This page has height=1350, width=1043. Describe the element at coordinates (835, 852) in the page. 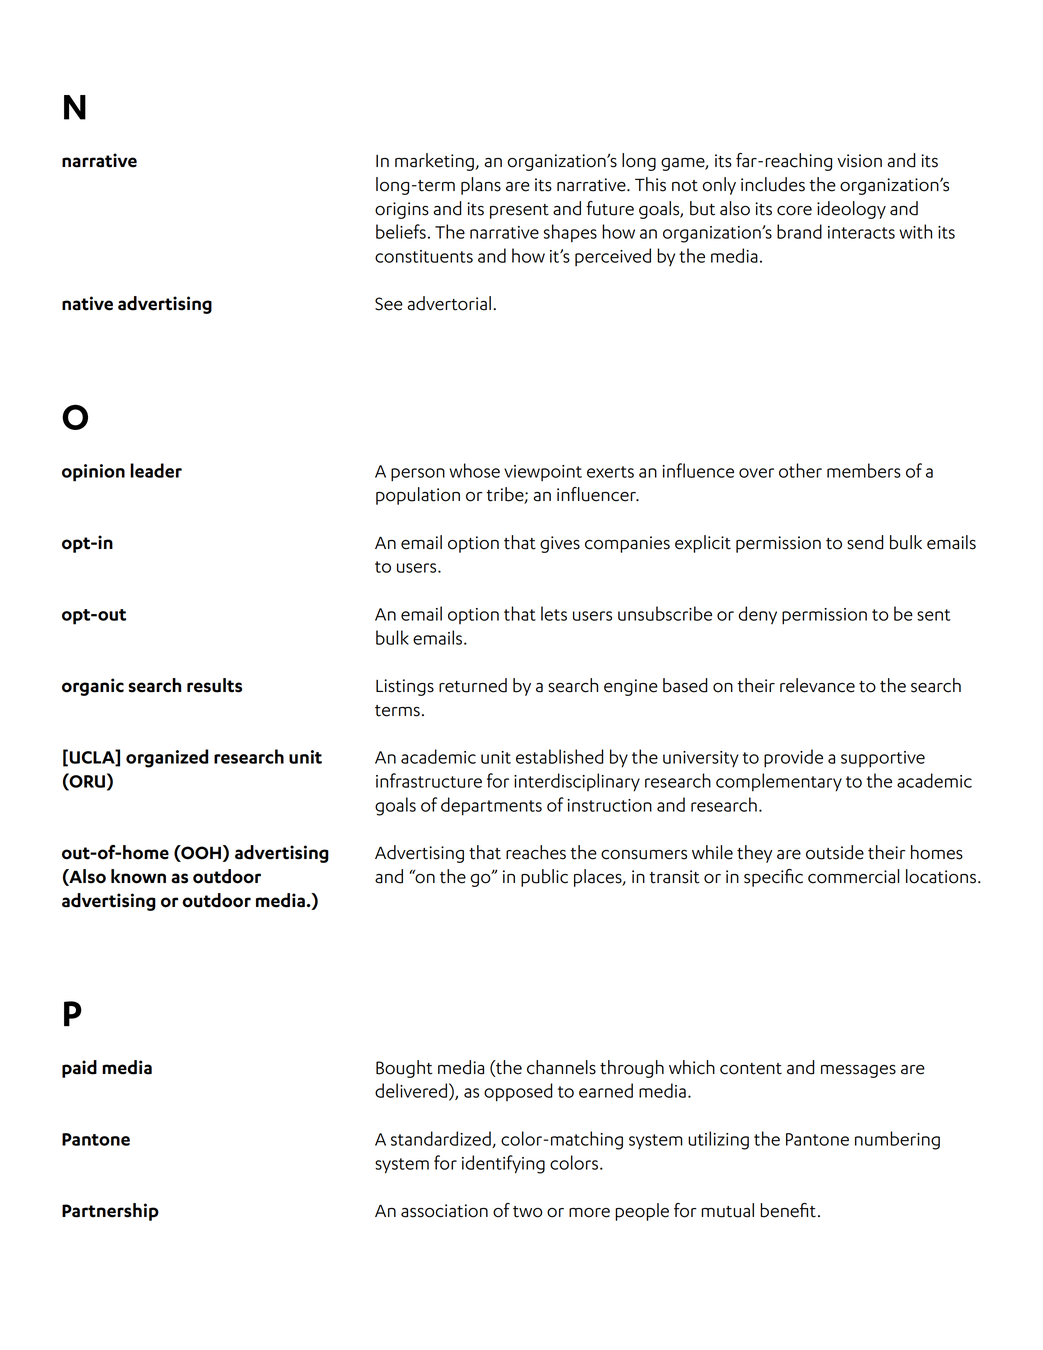

I see `outside` at that location.
